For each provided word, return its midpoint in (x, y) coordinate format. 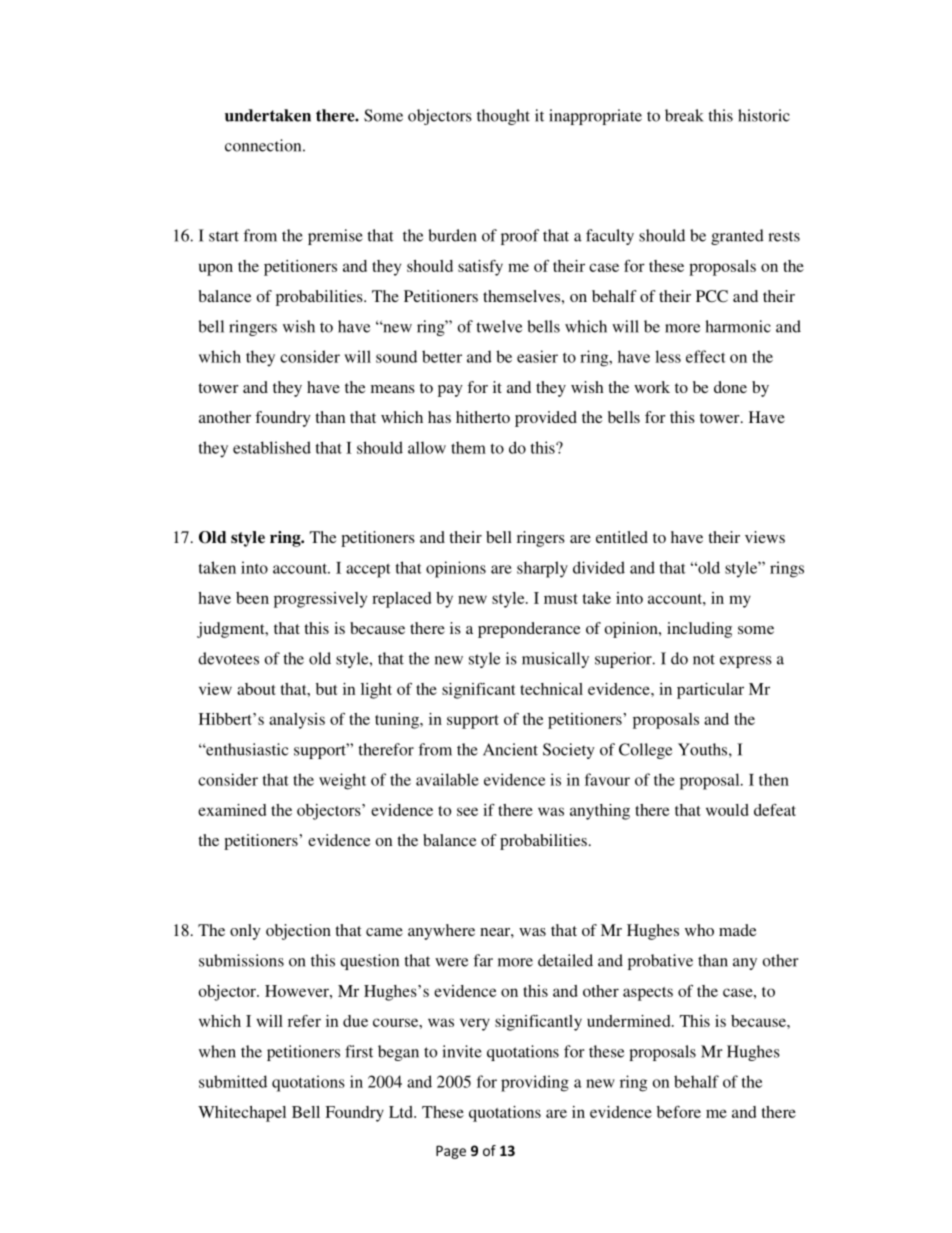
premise (335, 237)
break (684, 115)
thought (503, 117)
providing (535, 1083)
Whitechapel (242, 1114)
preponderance (529, 630)
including (699, 630)
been (252, 598)
